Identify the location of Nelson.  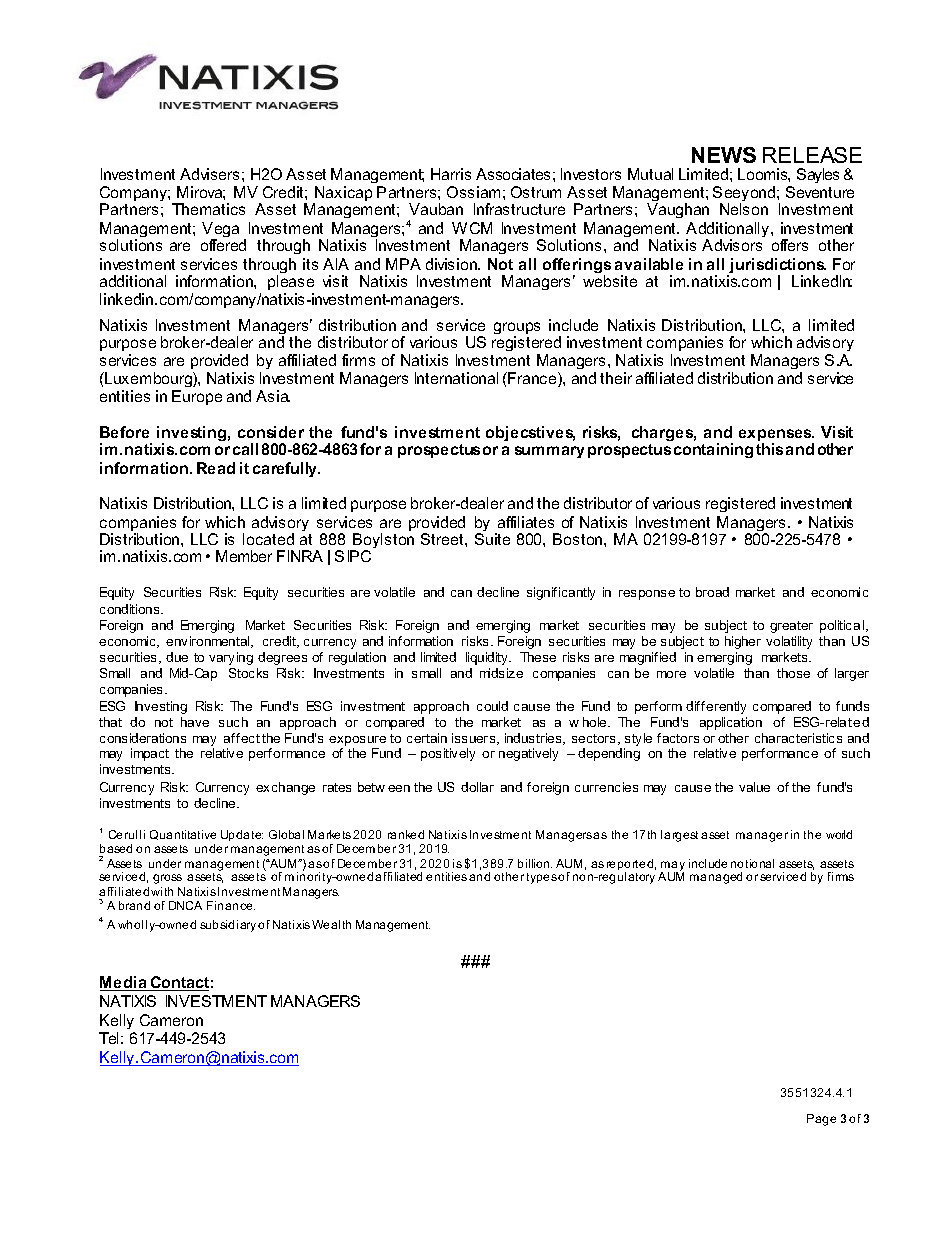
(744, 209).
